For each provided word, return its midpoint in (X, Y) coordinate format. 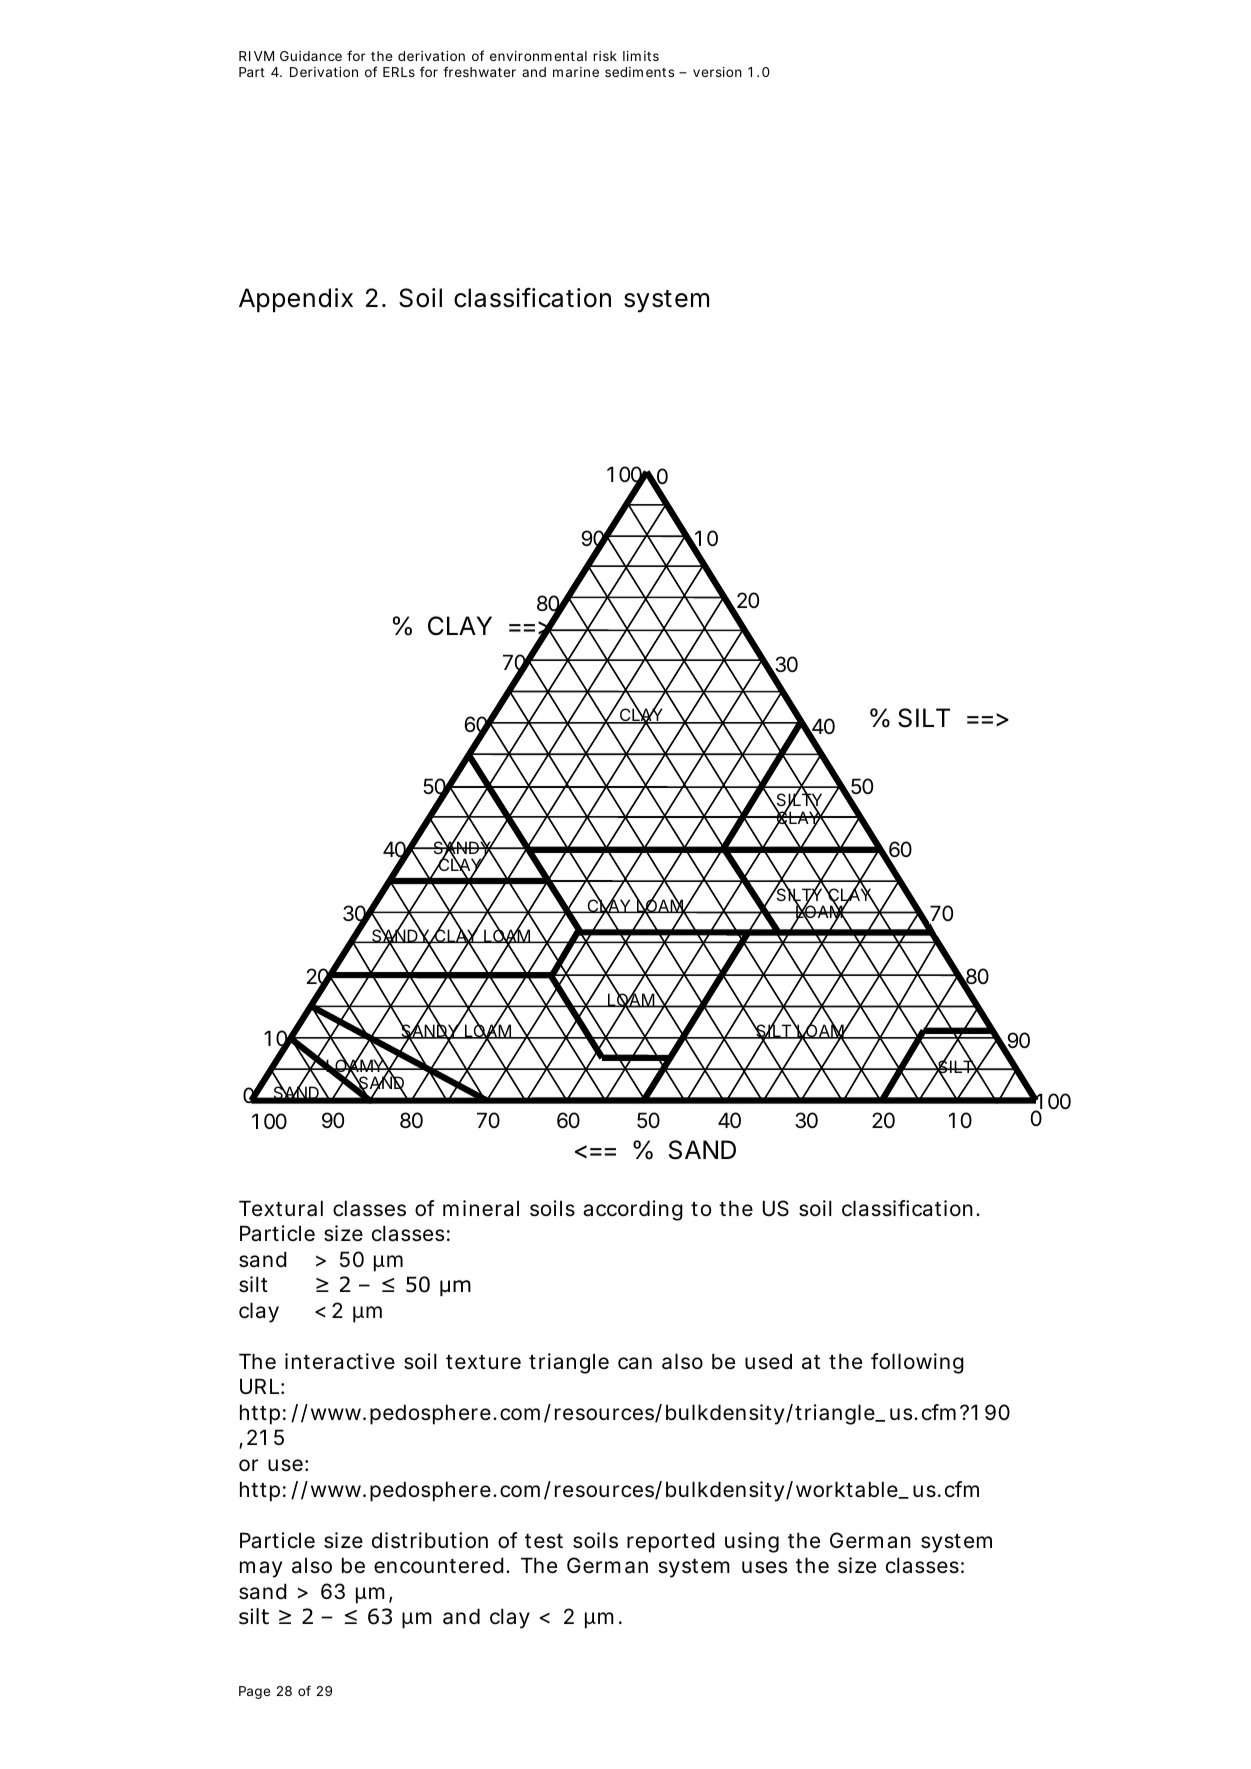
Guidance (311, 56)
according (633, 1210)
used (768, 1361)
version (717, 72)
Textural (281, 1208)
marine (576, 72)
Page (254, 1692)
